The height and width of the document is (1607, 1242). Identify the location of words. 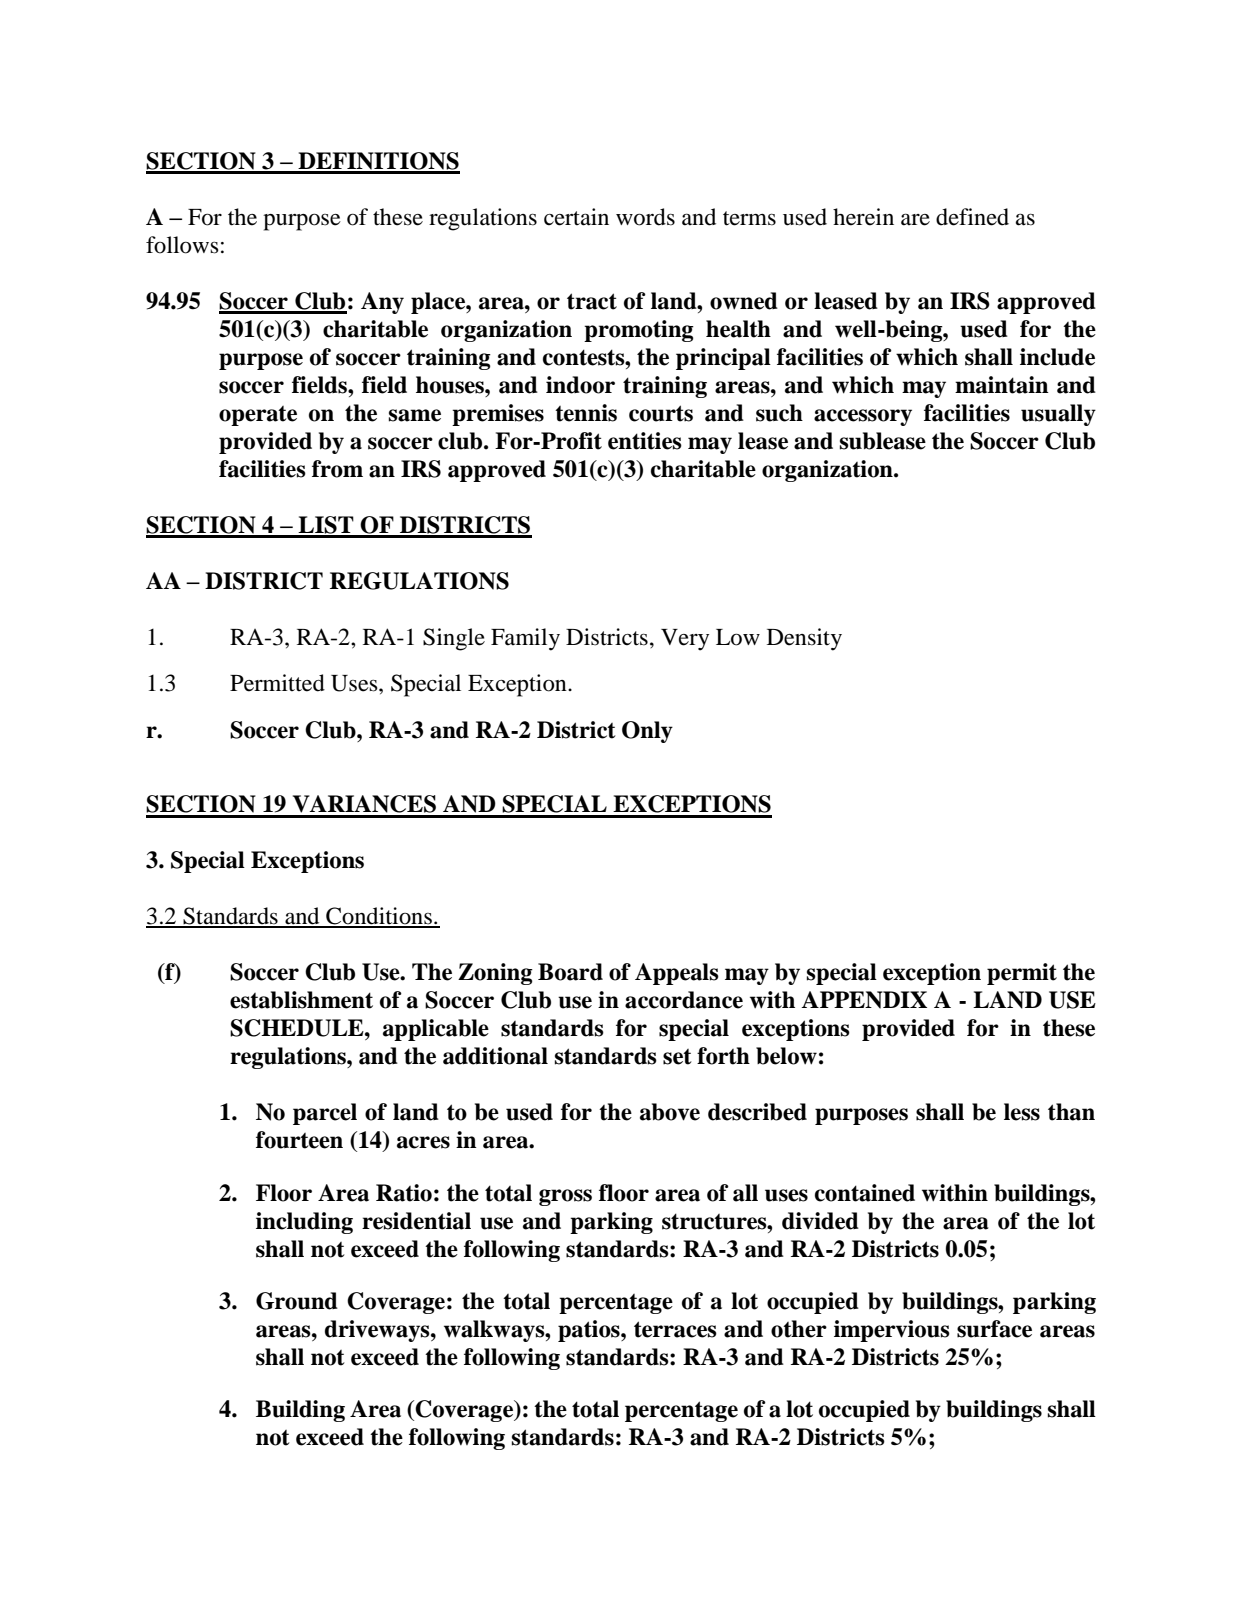
(645, 217).
